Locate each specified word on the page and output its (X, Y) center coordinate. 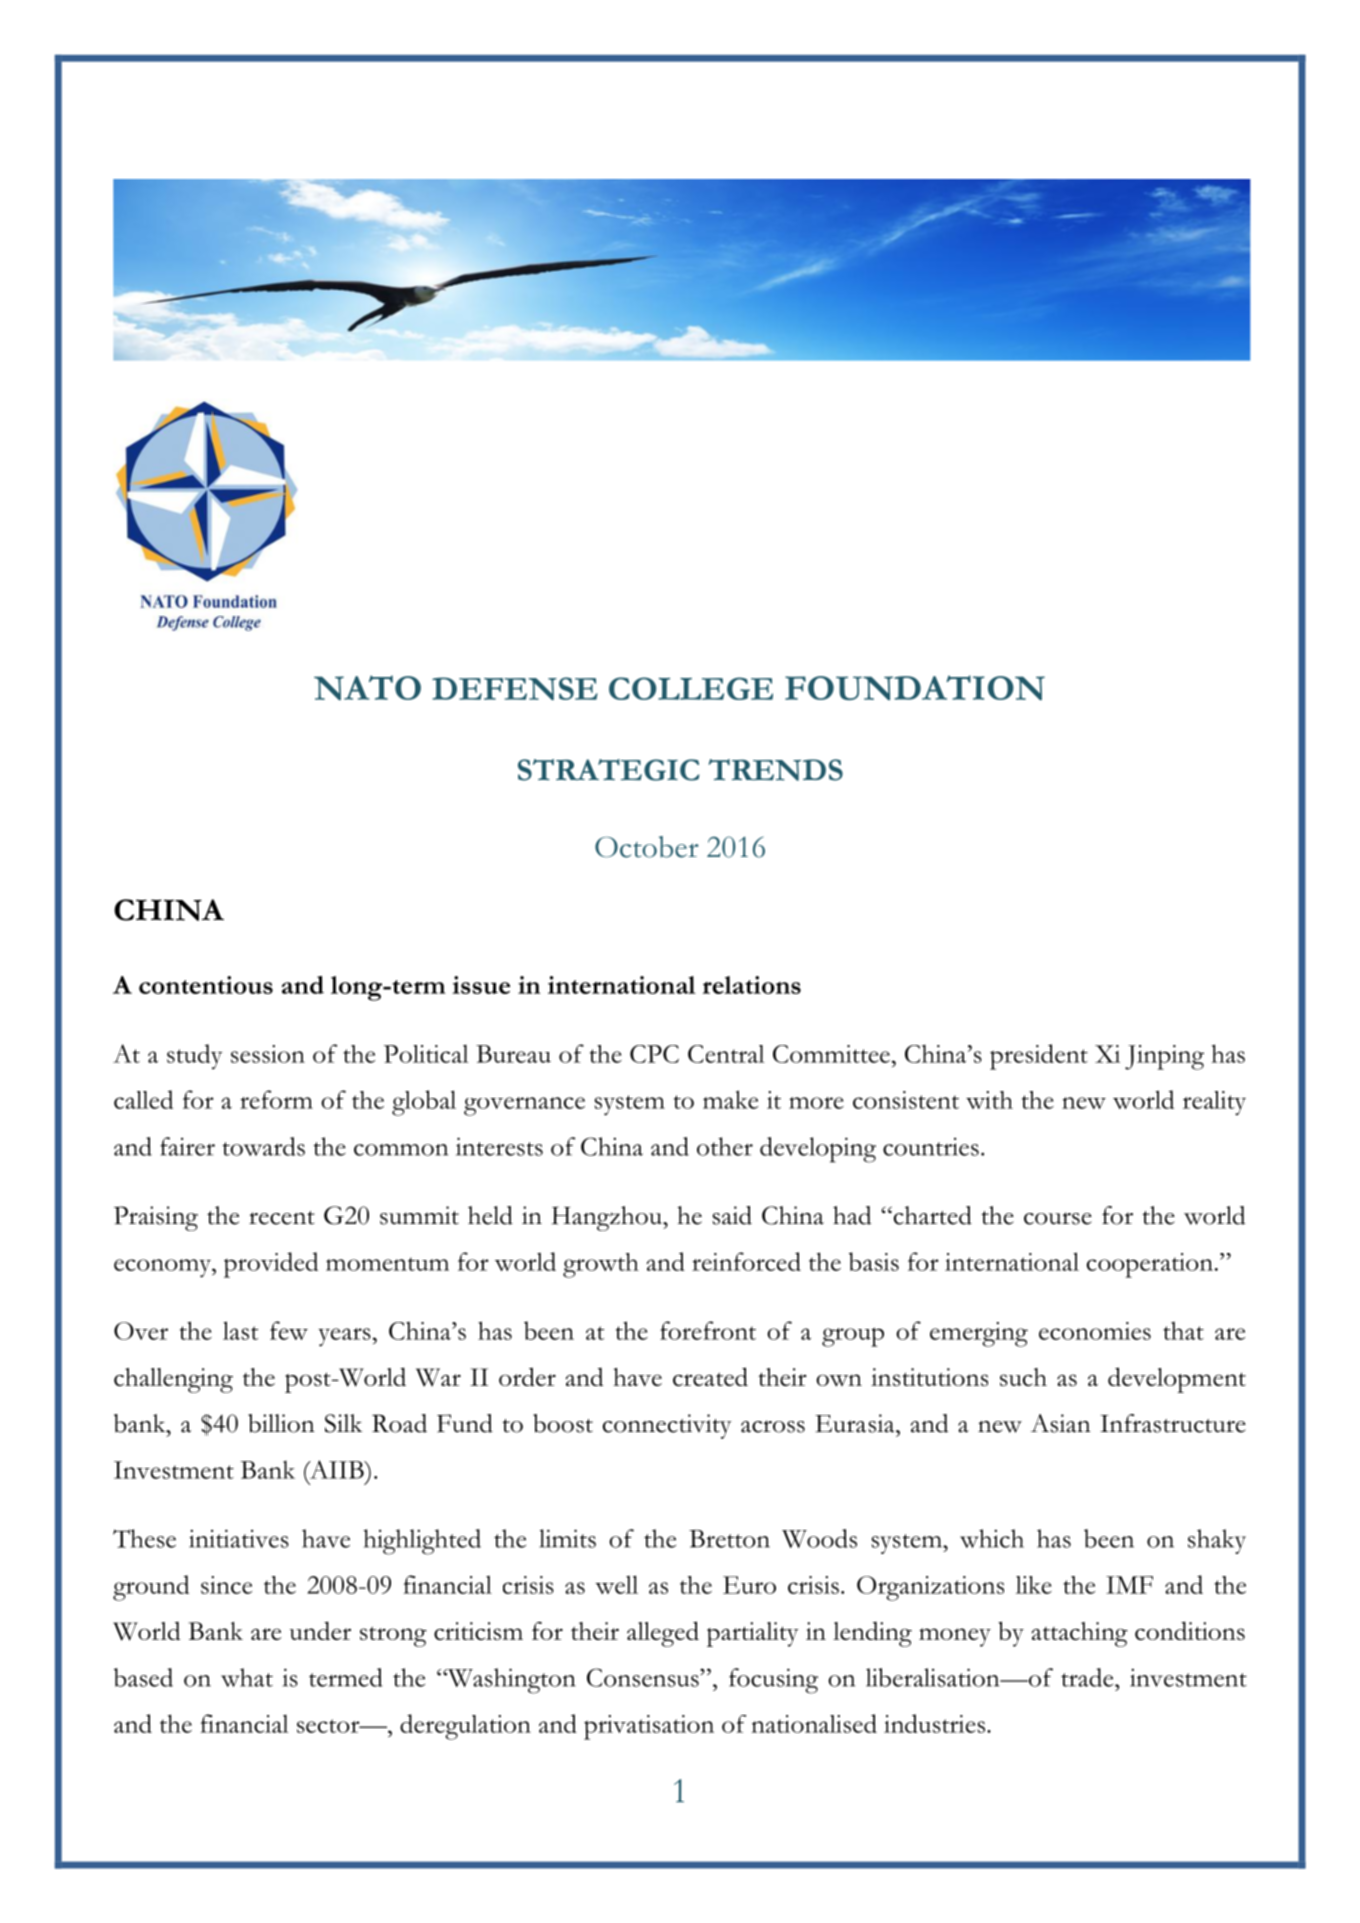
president (1039, 1057)
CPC (654, 1054)
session (268, 1054)
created (710, 1376)
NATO (367, 687)
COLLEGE (691, 688)
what (247, 1677)
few (289, 1330)
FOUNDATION (915, 687)
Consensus (644, 1677)
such (1023, 1377)
